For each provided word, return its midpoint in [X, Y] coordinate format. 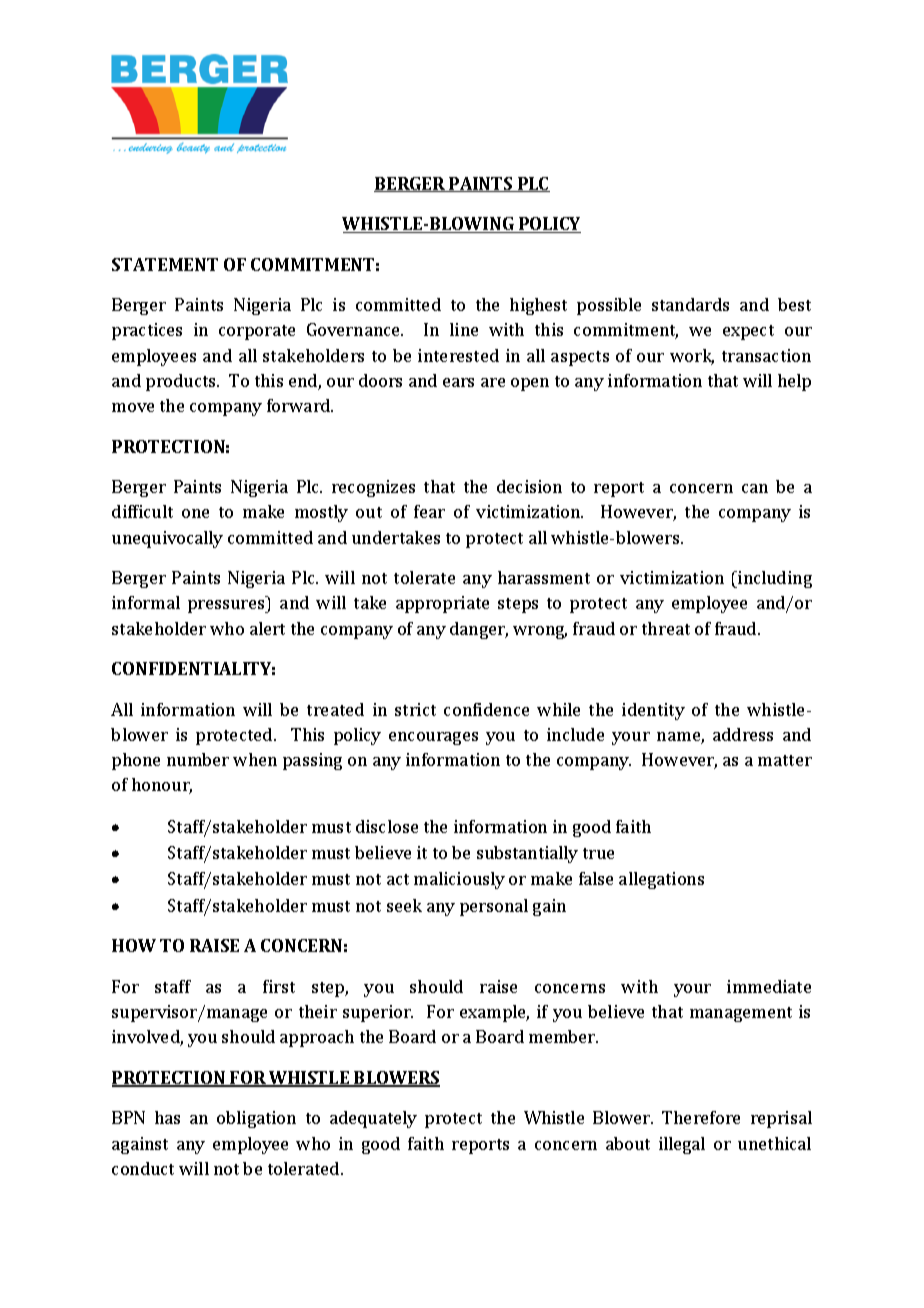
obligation [256, 1119]
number [198, 759]
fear [429, 511]
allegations [661, 880]
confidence [486, 709]
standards [690, 304]
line [464, 329]
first [279, 986]
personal [494, 907]
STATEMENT [165, 264]
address [743, 734]
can [755, 488]
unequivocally [167, 539]
